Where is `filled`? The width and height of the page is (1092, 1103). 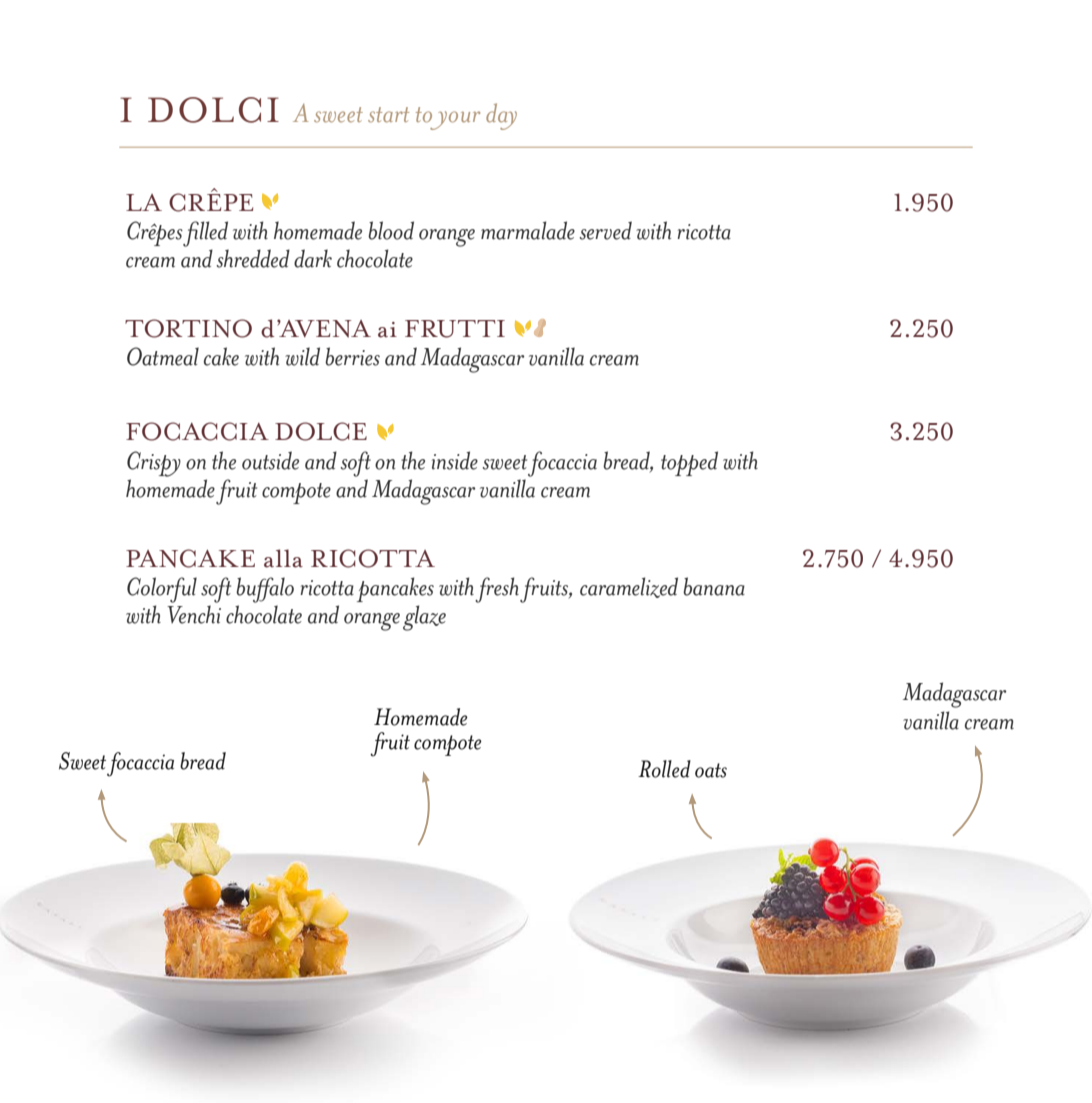
filled is located at coordinates (205, 234).
